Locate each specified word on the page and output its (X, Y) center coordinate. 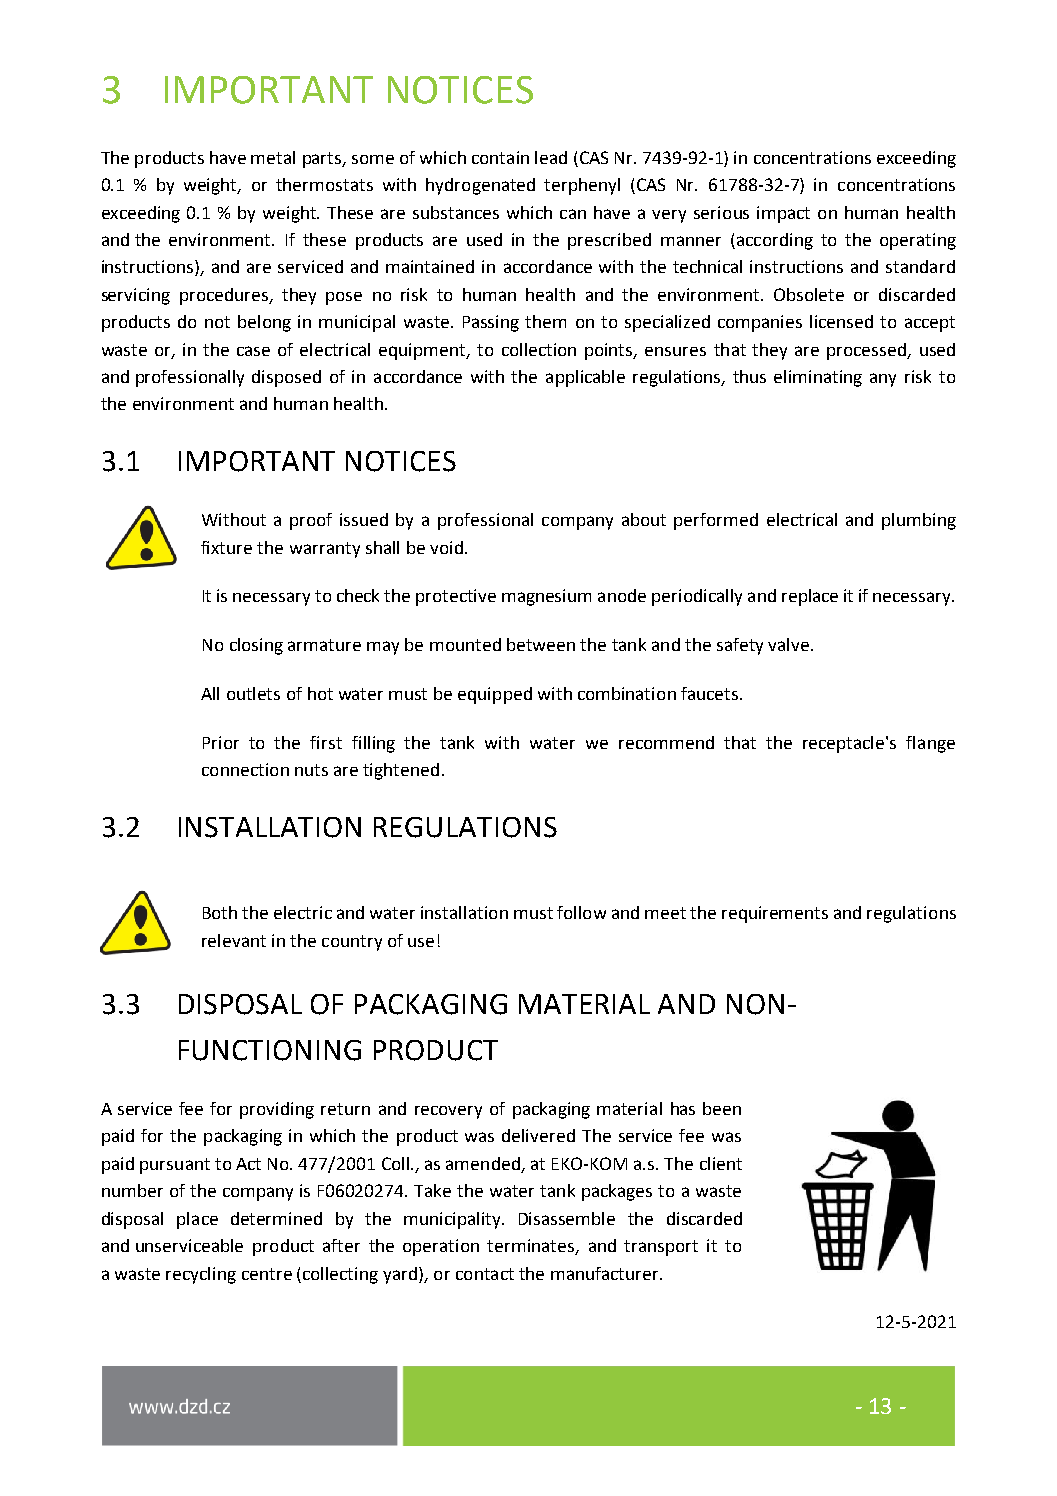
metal (273, 157)
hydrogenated (480, 186)
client (721, 1163)
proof (311, 521)
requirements (775, 914)
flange (930, 744)
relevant (234, 940)
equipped (495, 695)
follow (581, 912)
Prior (221, 742)
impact (783, 214)
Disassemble (567, 1218)
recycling (201, 1275)
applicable (585, 378)
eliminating (818, 378)
